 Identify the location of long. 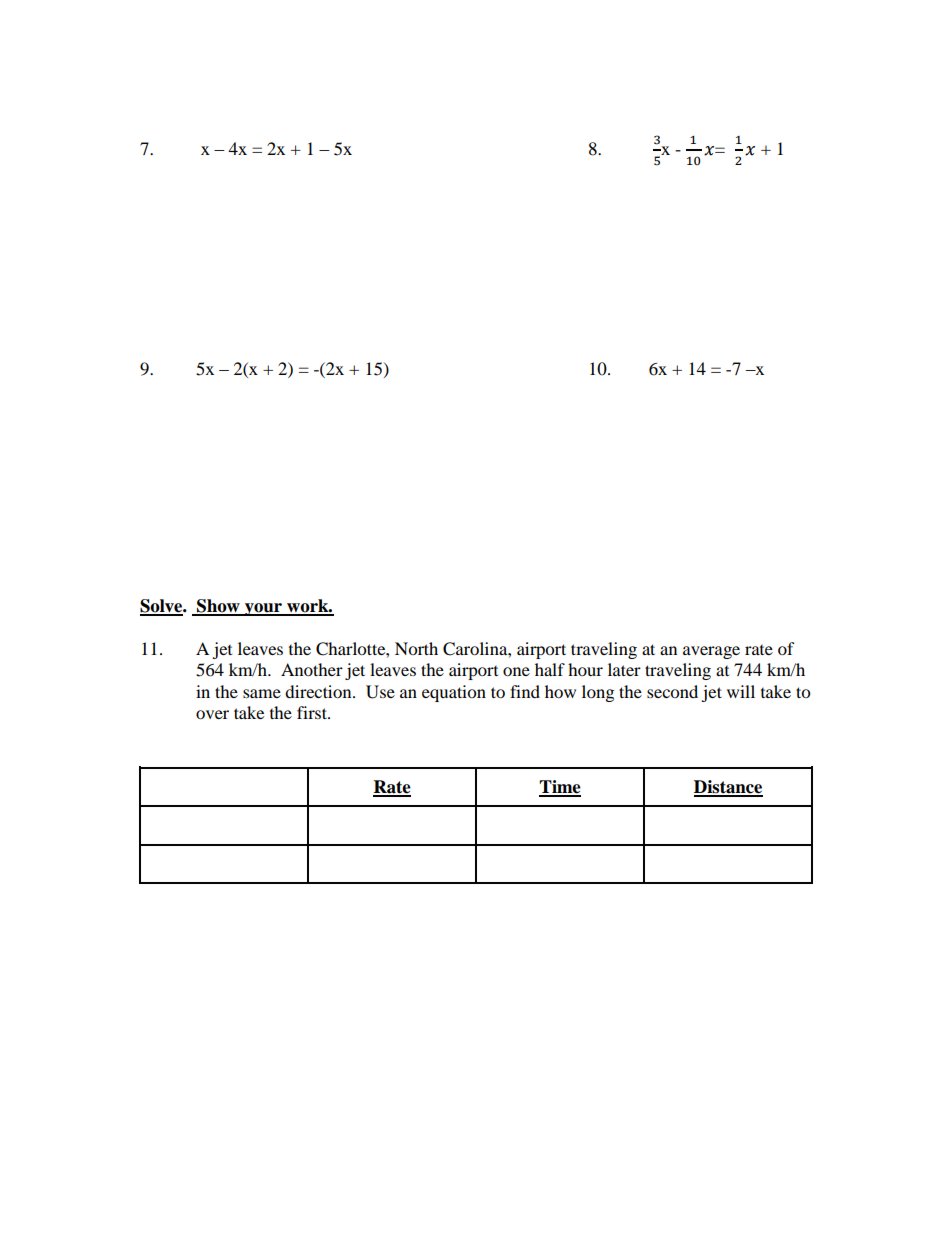
(598, 693).
